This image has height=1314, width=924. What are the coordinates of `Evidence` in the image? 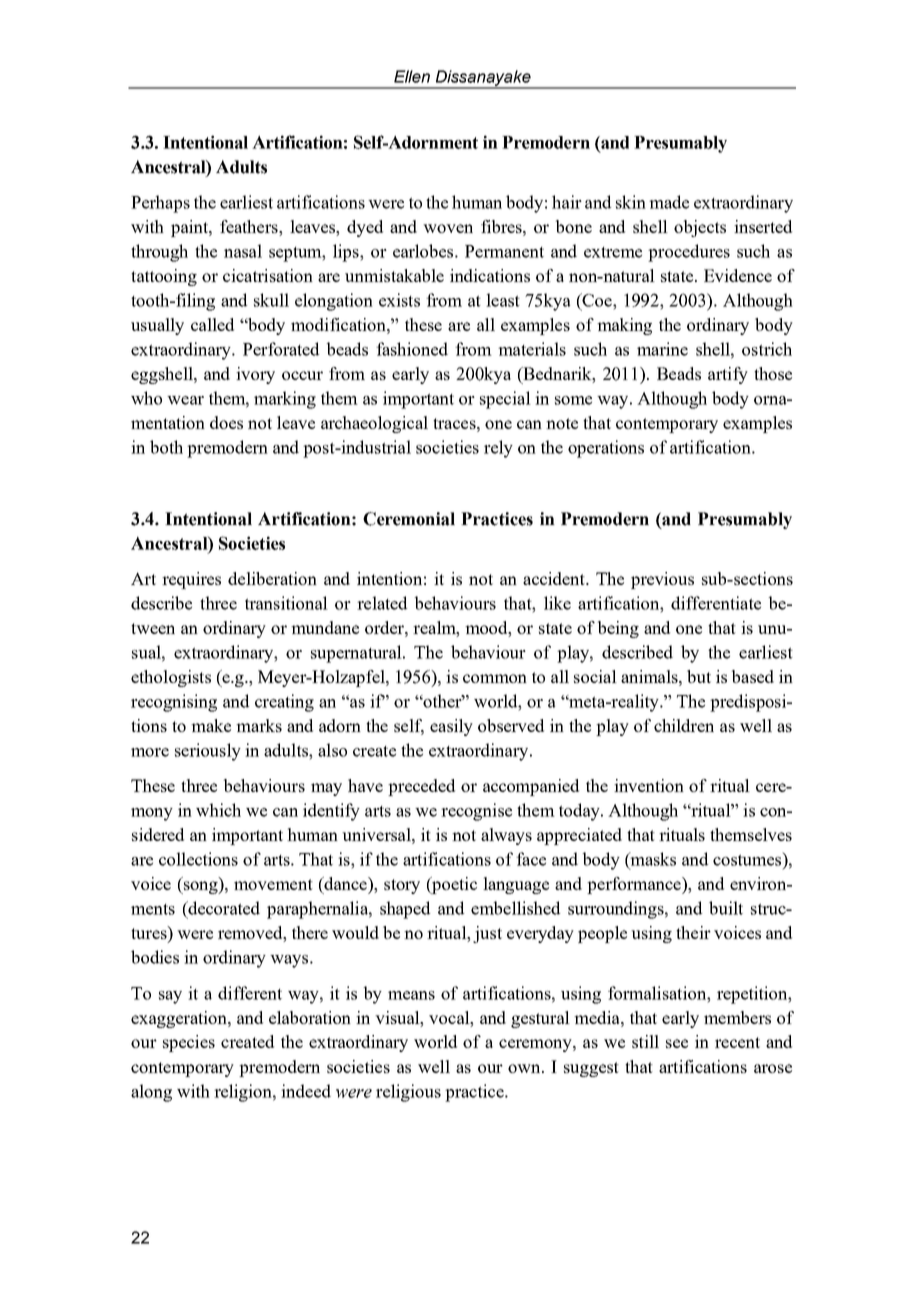 It's located at (738, 275).
